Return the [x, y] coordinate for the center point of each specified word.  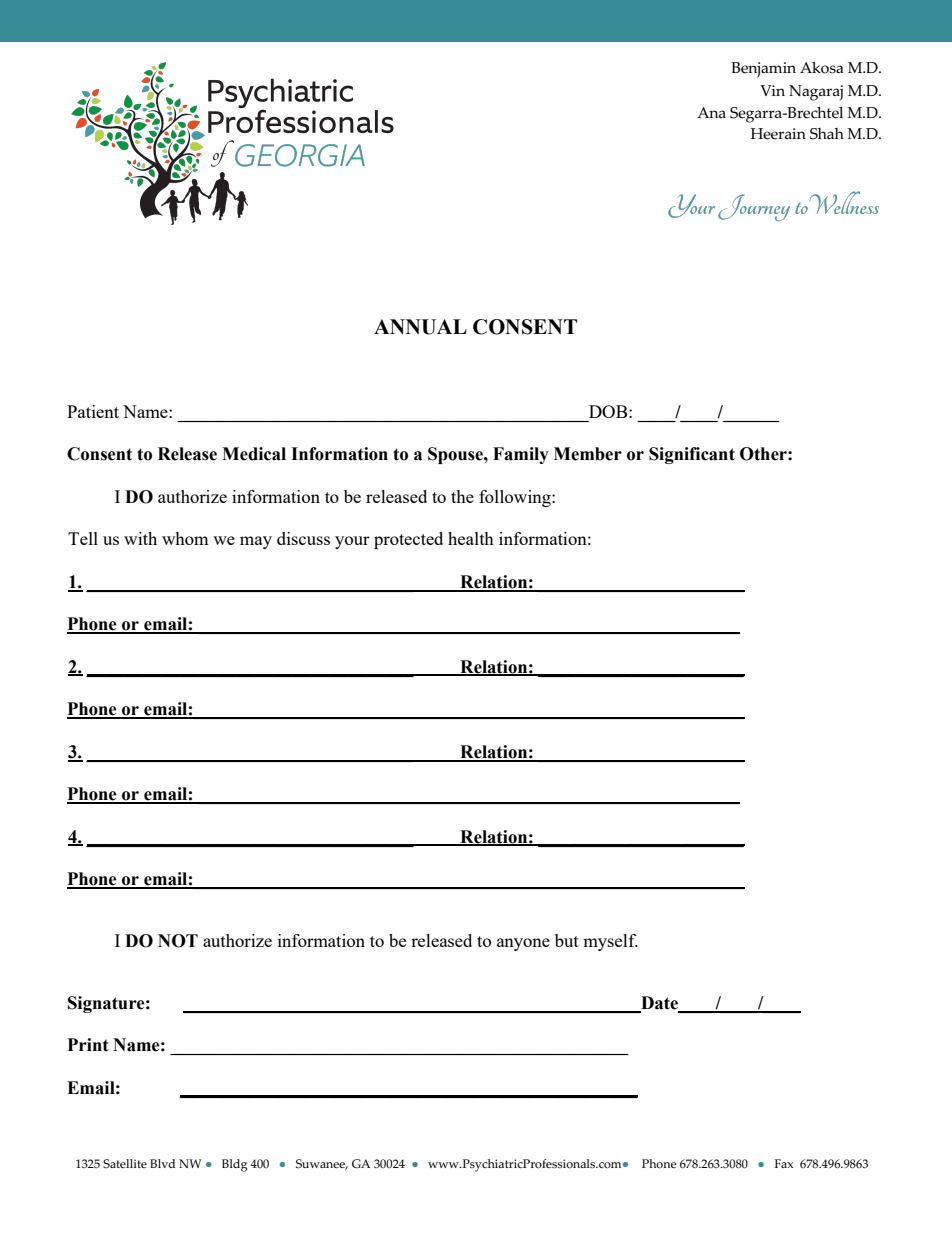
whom [185, 538]
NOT [178, 941]
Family [521, 455]
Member [588, 454]
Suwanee [322, 1164]
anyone [523, 944]
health [471, 538]
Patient [93, 411]
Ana [711, 112]
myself [610, 942]
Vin [772, 90]
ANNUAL [420, 327]
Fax [784, 1163]
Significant [692, 455]
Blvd [162, 1163]
